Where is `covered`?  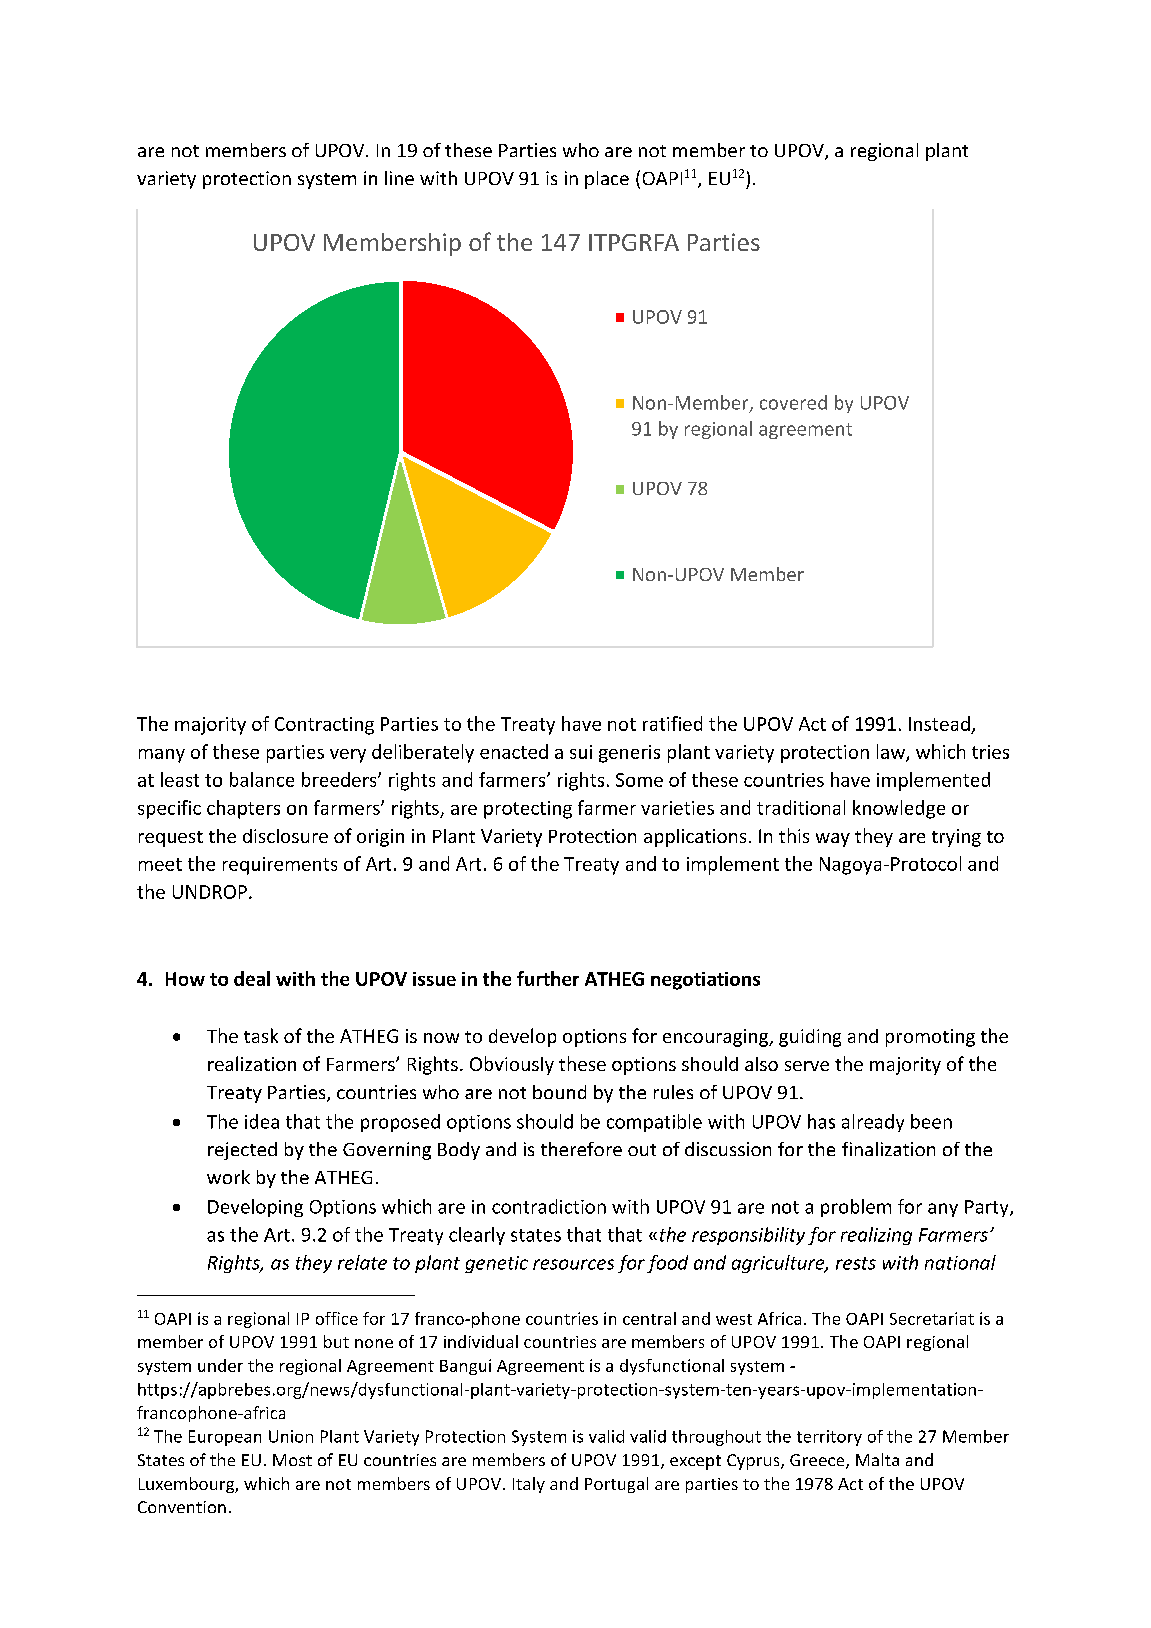
covered is located at coordinates (793, 402).
